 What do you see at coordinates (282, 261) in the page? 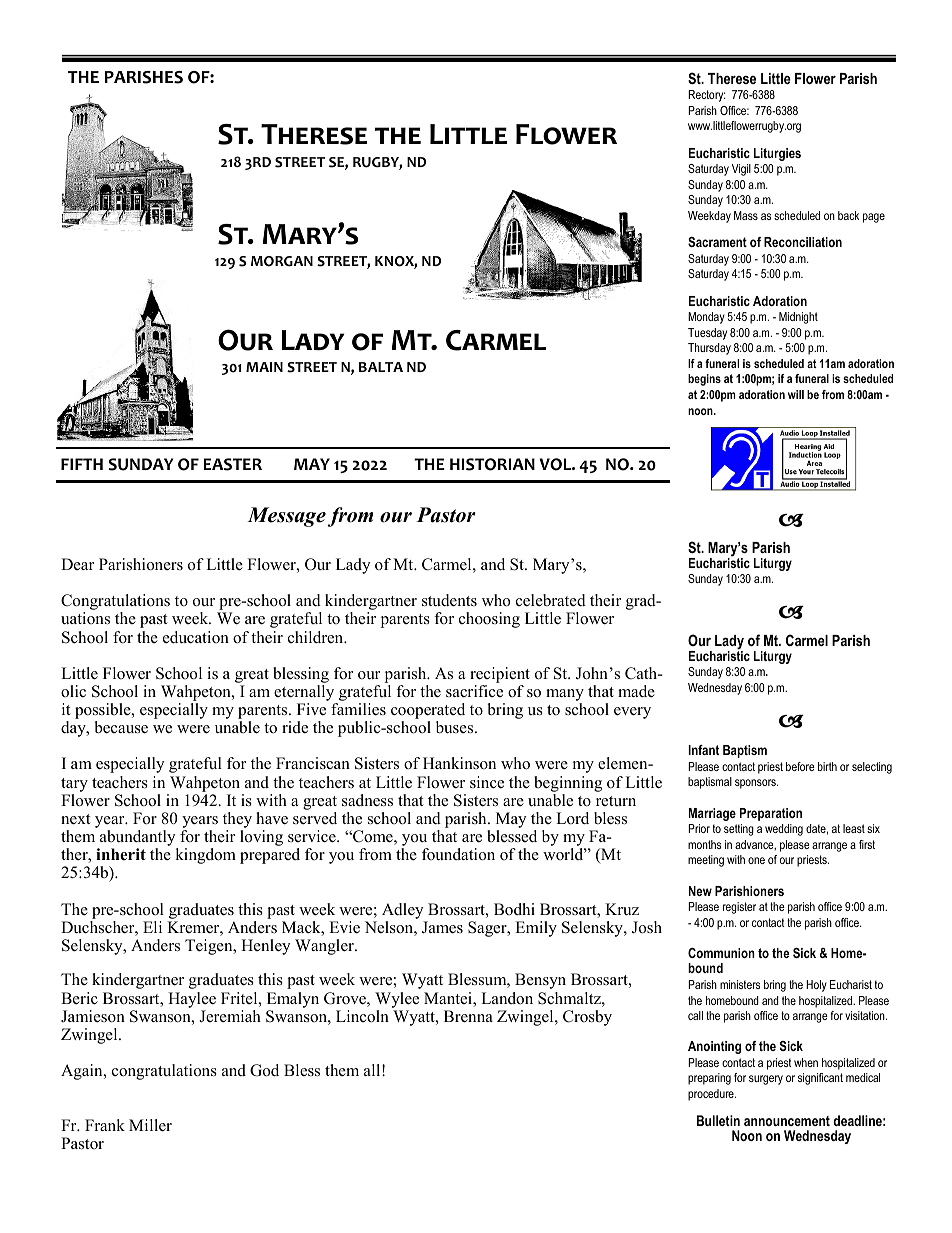
I see `MORGAN` at bounding box center [282, 261].
